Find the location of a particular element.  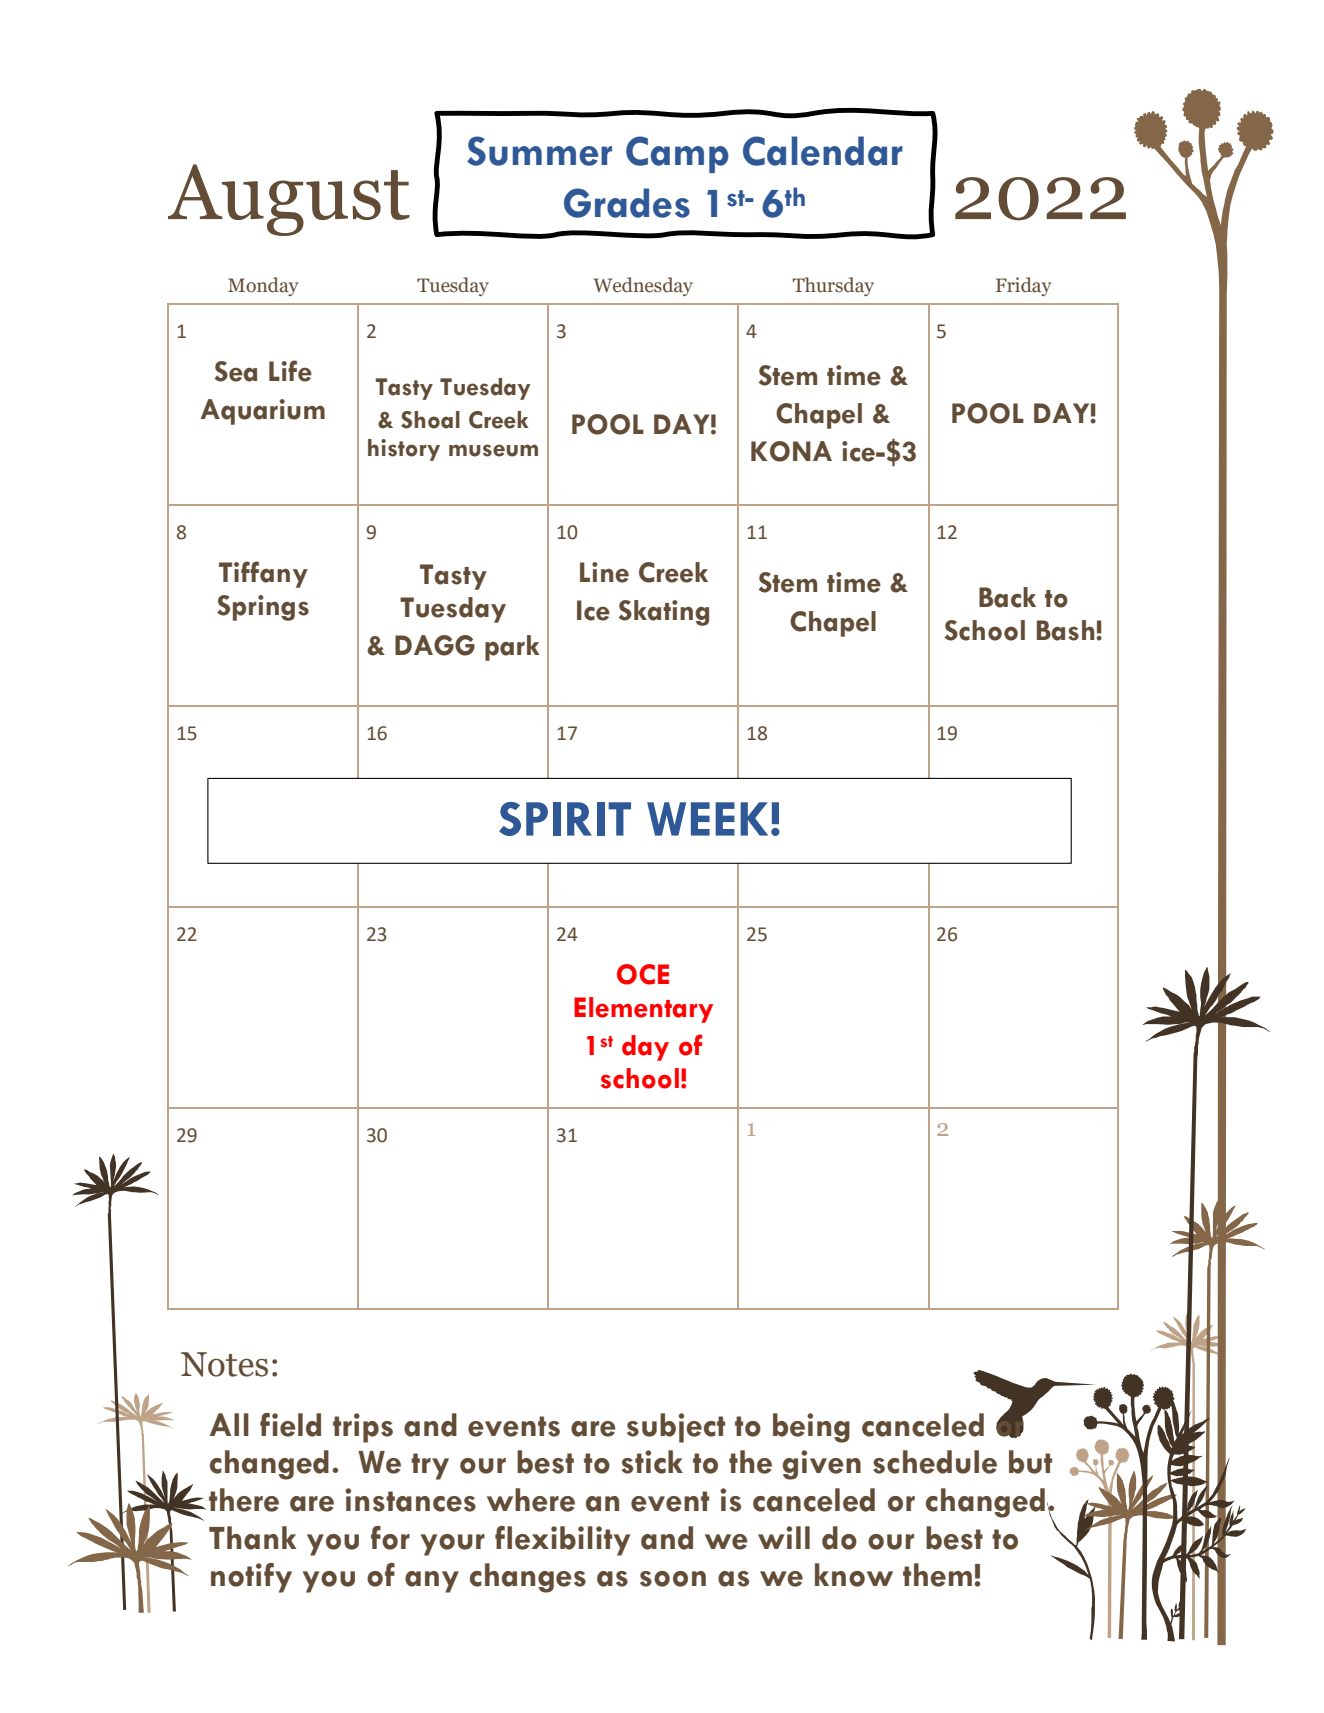

soon is located at coordinates (673, 1579).
